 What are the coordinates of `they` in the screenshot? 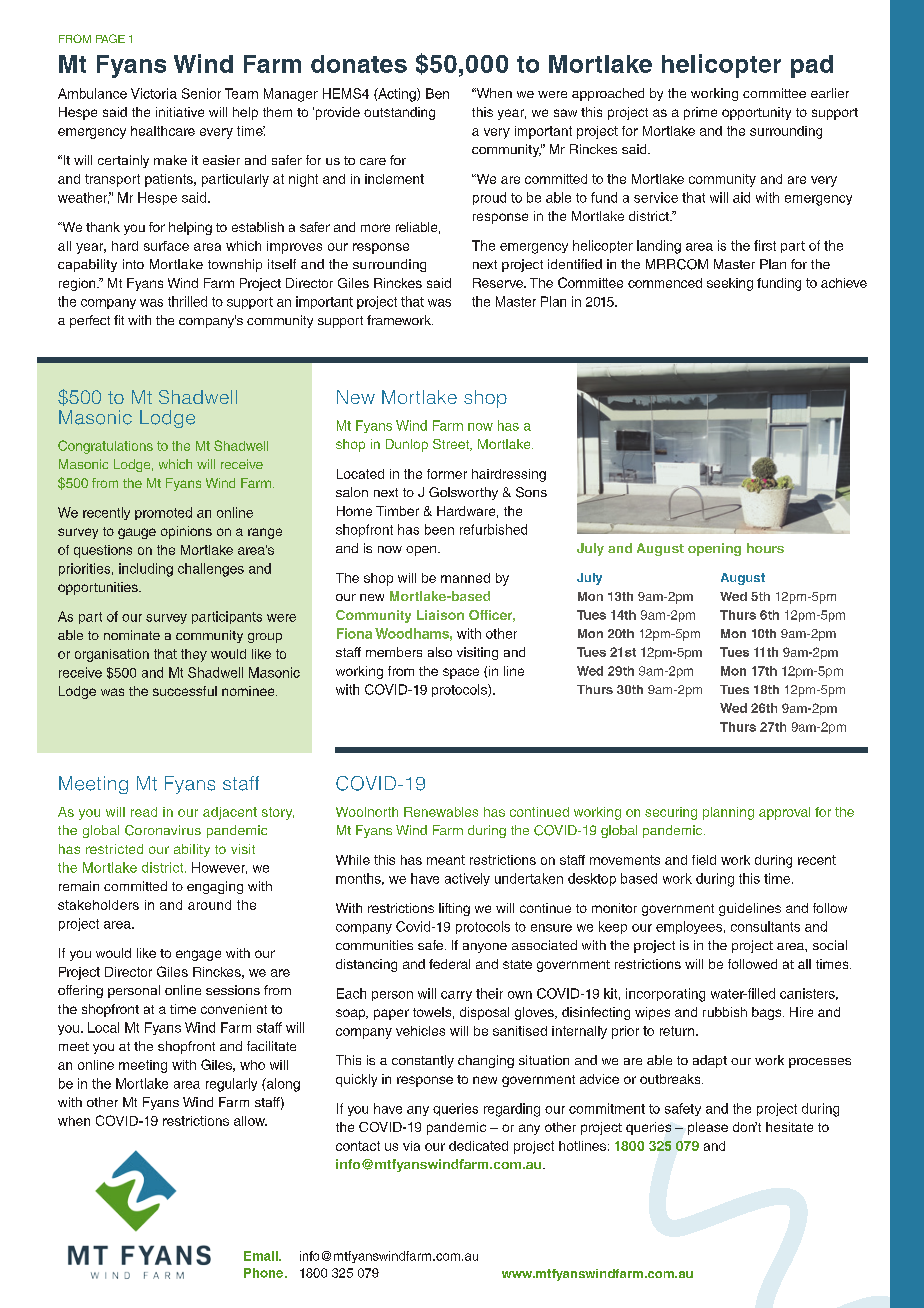 It's located at (194, 655).
